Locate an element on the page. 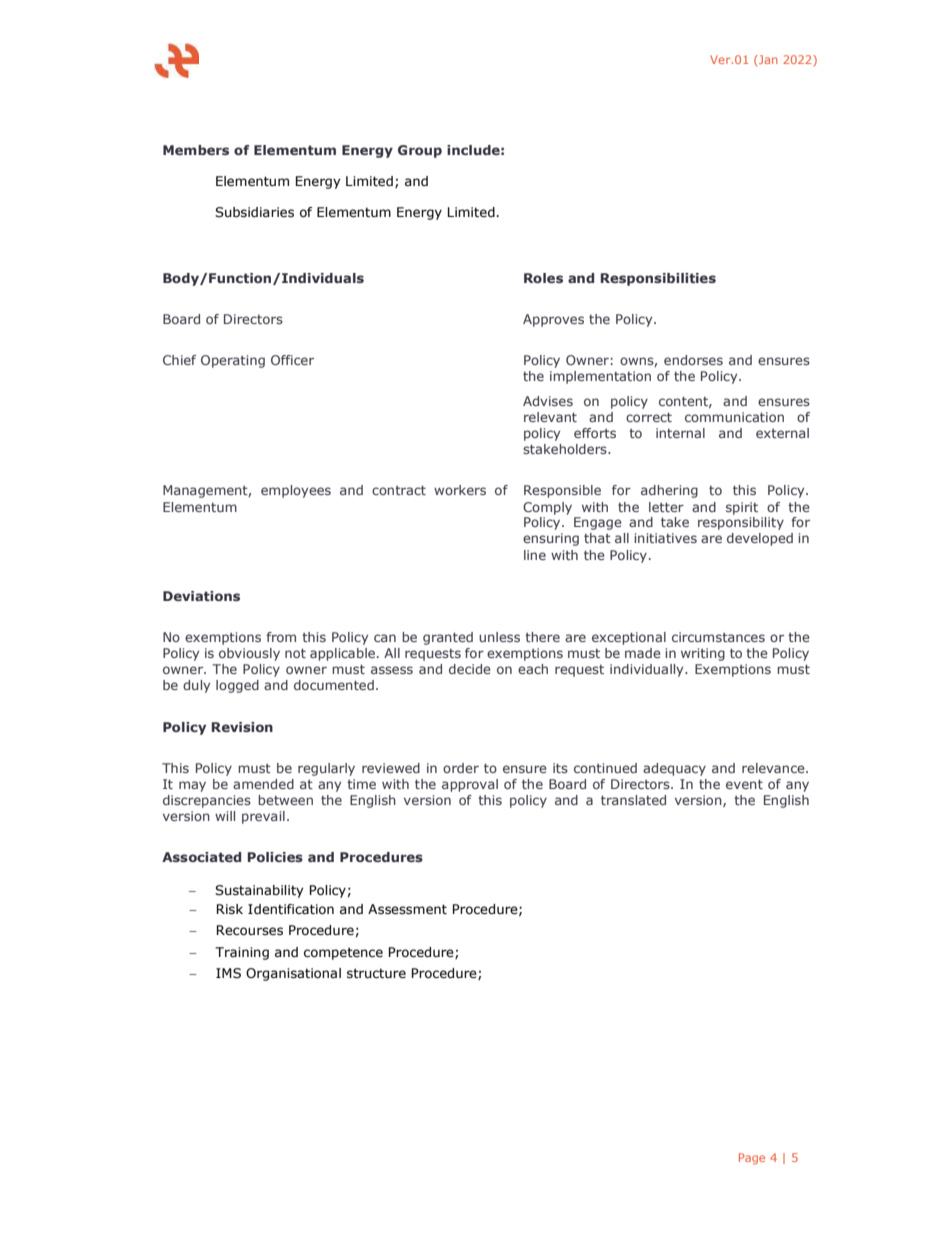  Page is located at coordinates (752, 1159).
